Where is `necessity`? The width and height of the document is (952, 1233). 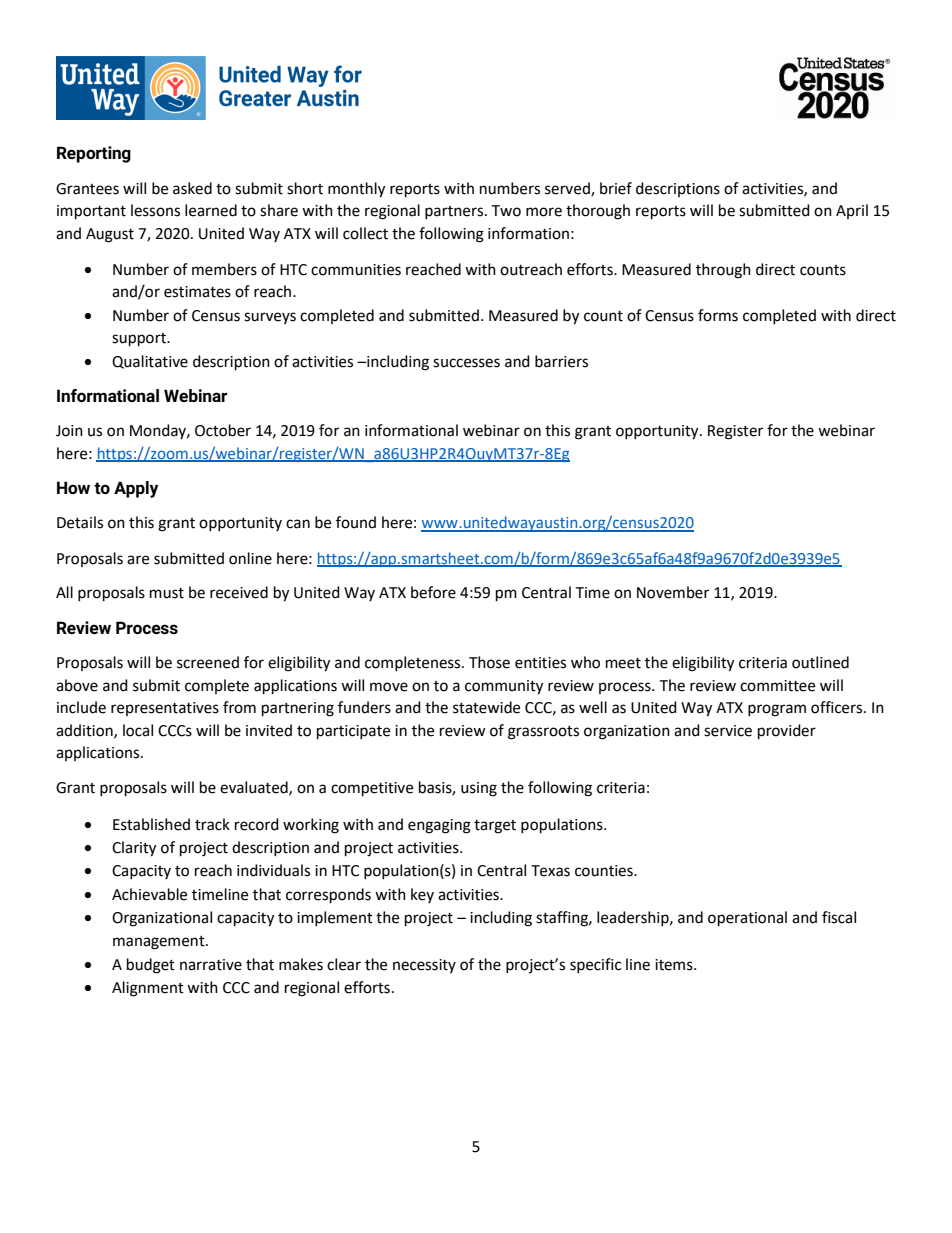
necessity is located at coordinates (424, 966).
